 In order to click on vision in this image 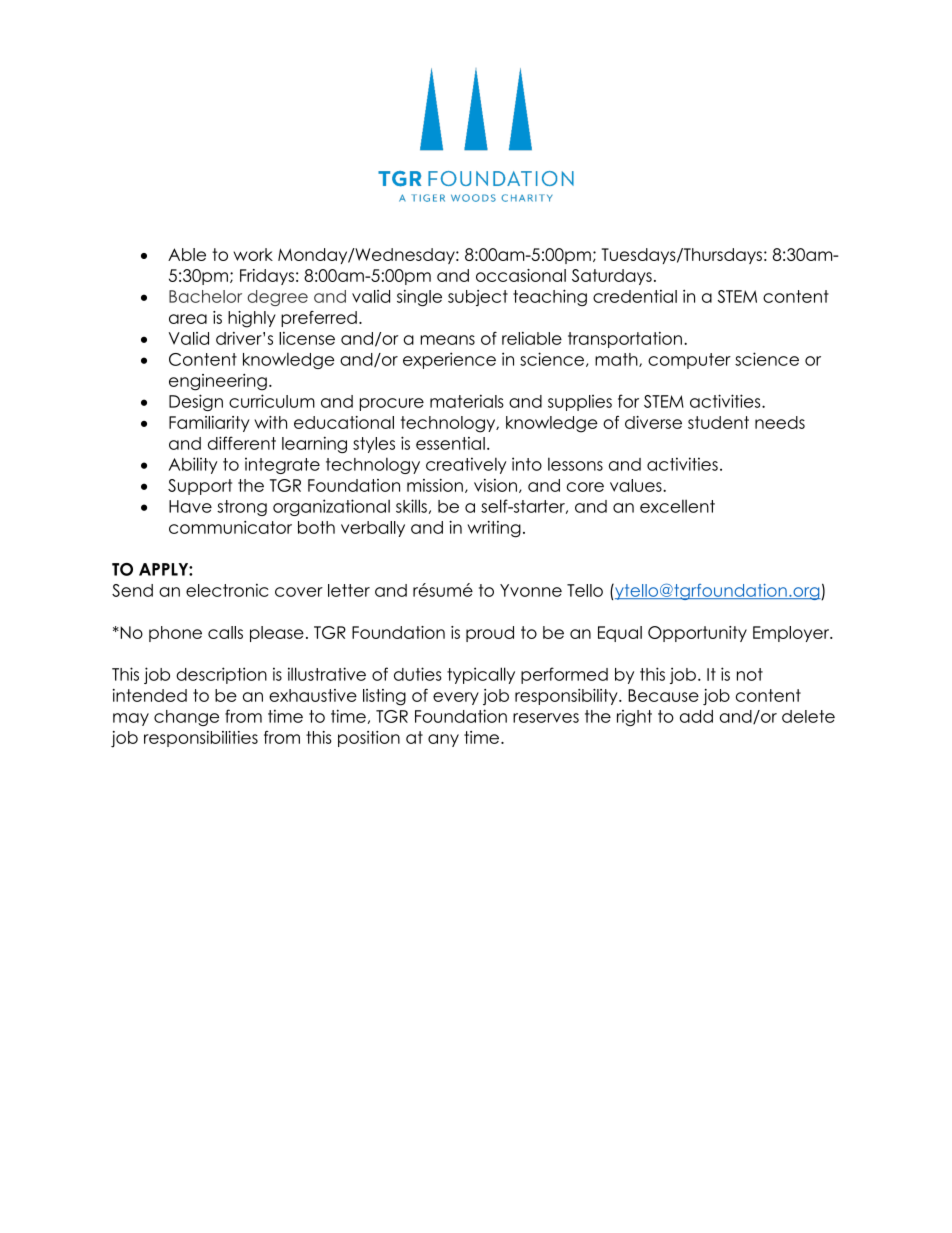, I will do `click(495, 485)`.
